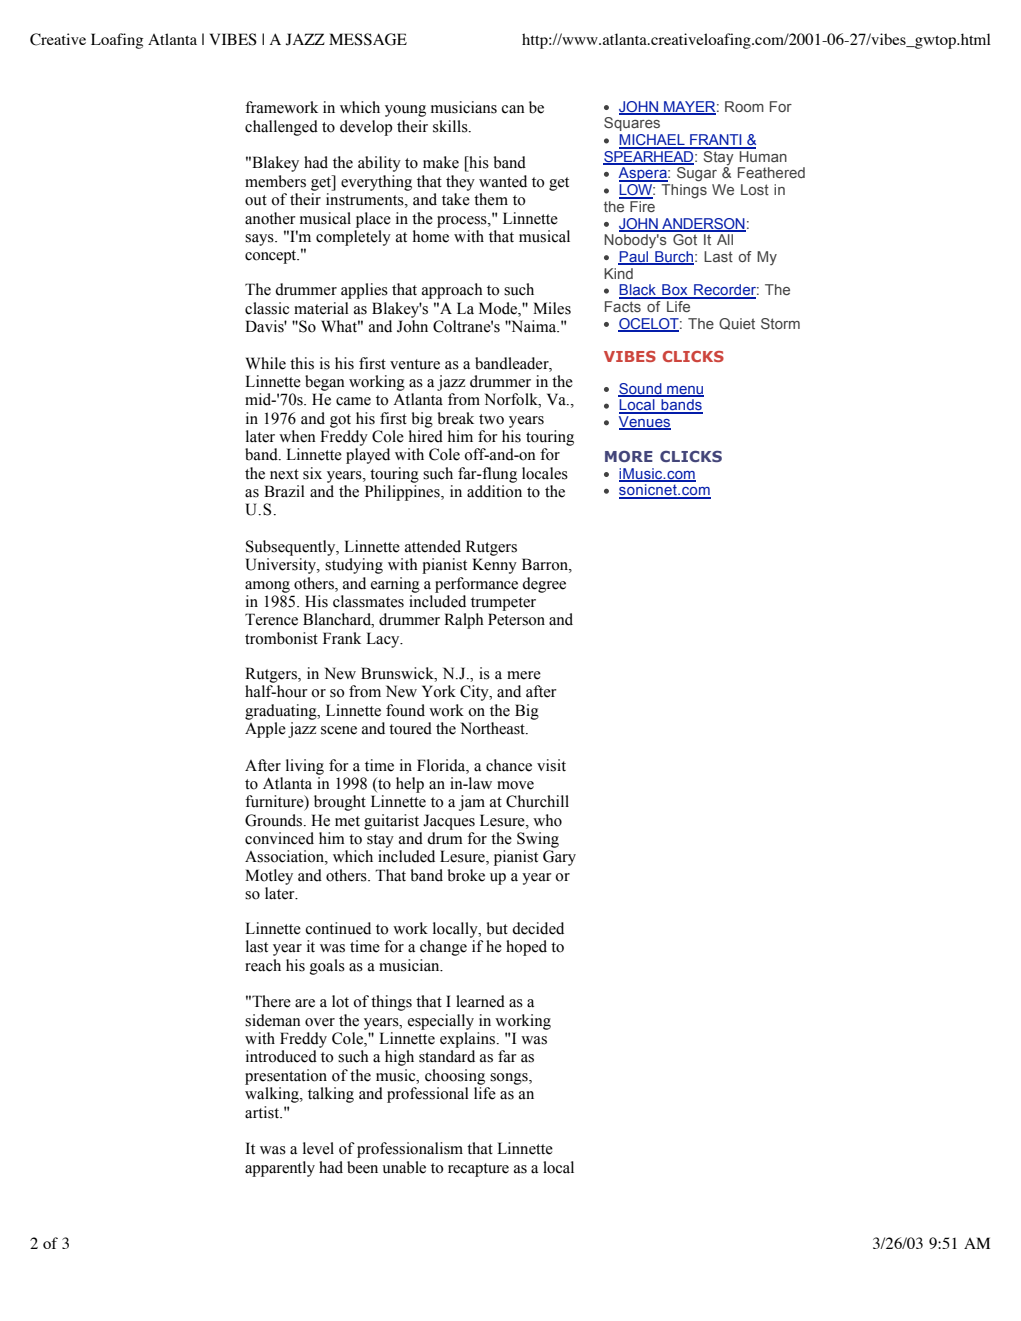 Image resolution: width=1021 pixels, height=1321 pixels. I want to click on Peterson, so click(516, 619).
